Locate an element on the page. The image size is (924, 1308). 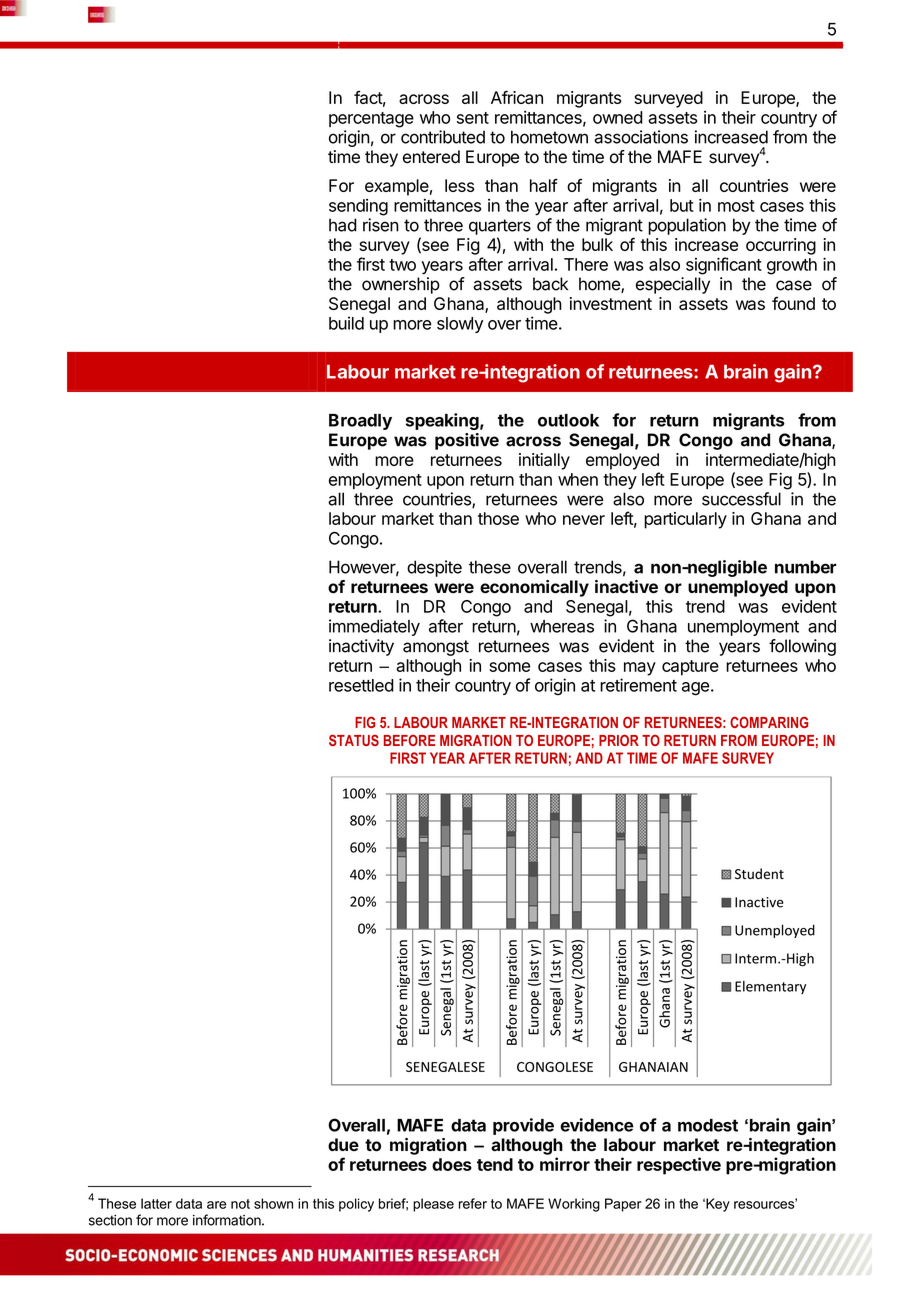
refer is located at coordinates (473, 1203).
